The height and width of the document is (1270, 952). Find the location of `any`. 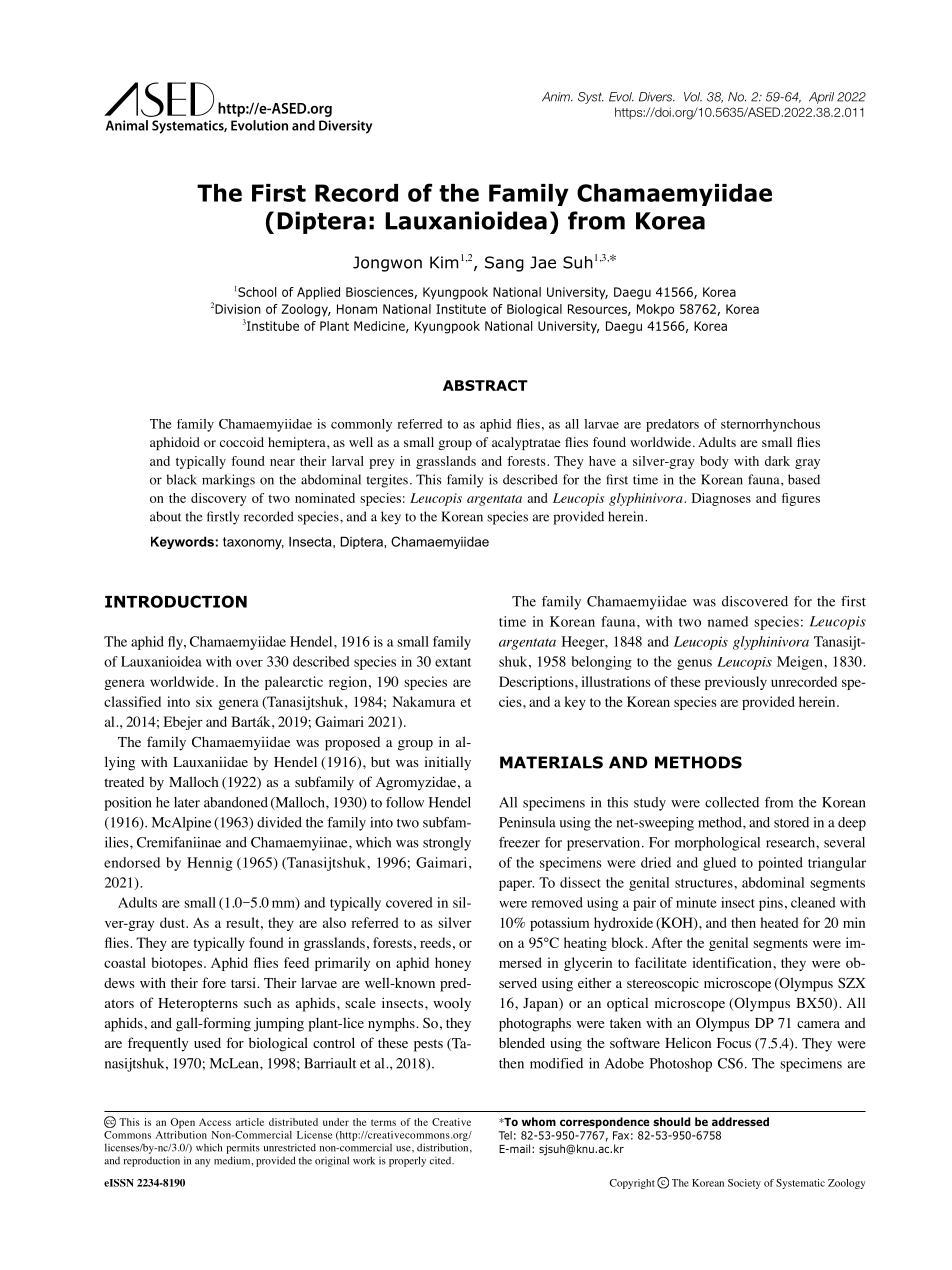

any is located at coordinates (203, 1163).
